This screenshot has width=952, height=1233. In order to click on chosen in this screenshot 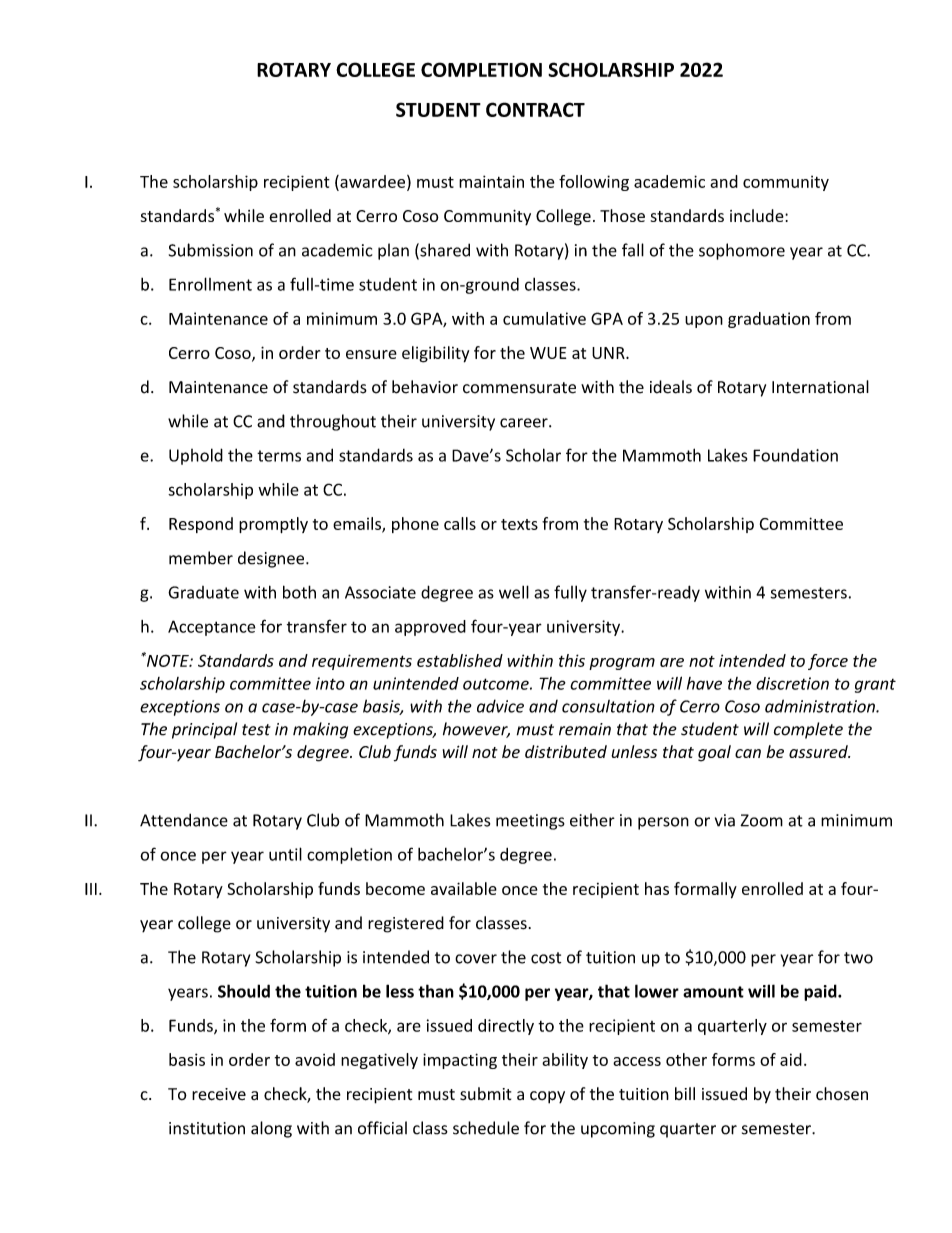, I will do `click(842, 1094)`.
